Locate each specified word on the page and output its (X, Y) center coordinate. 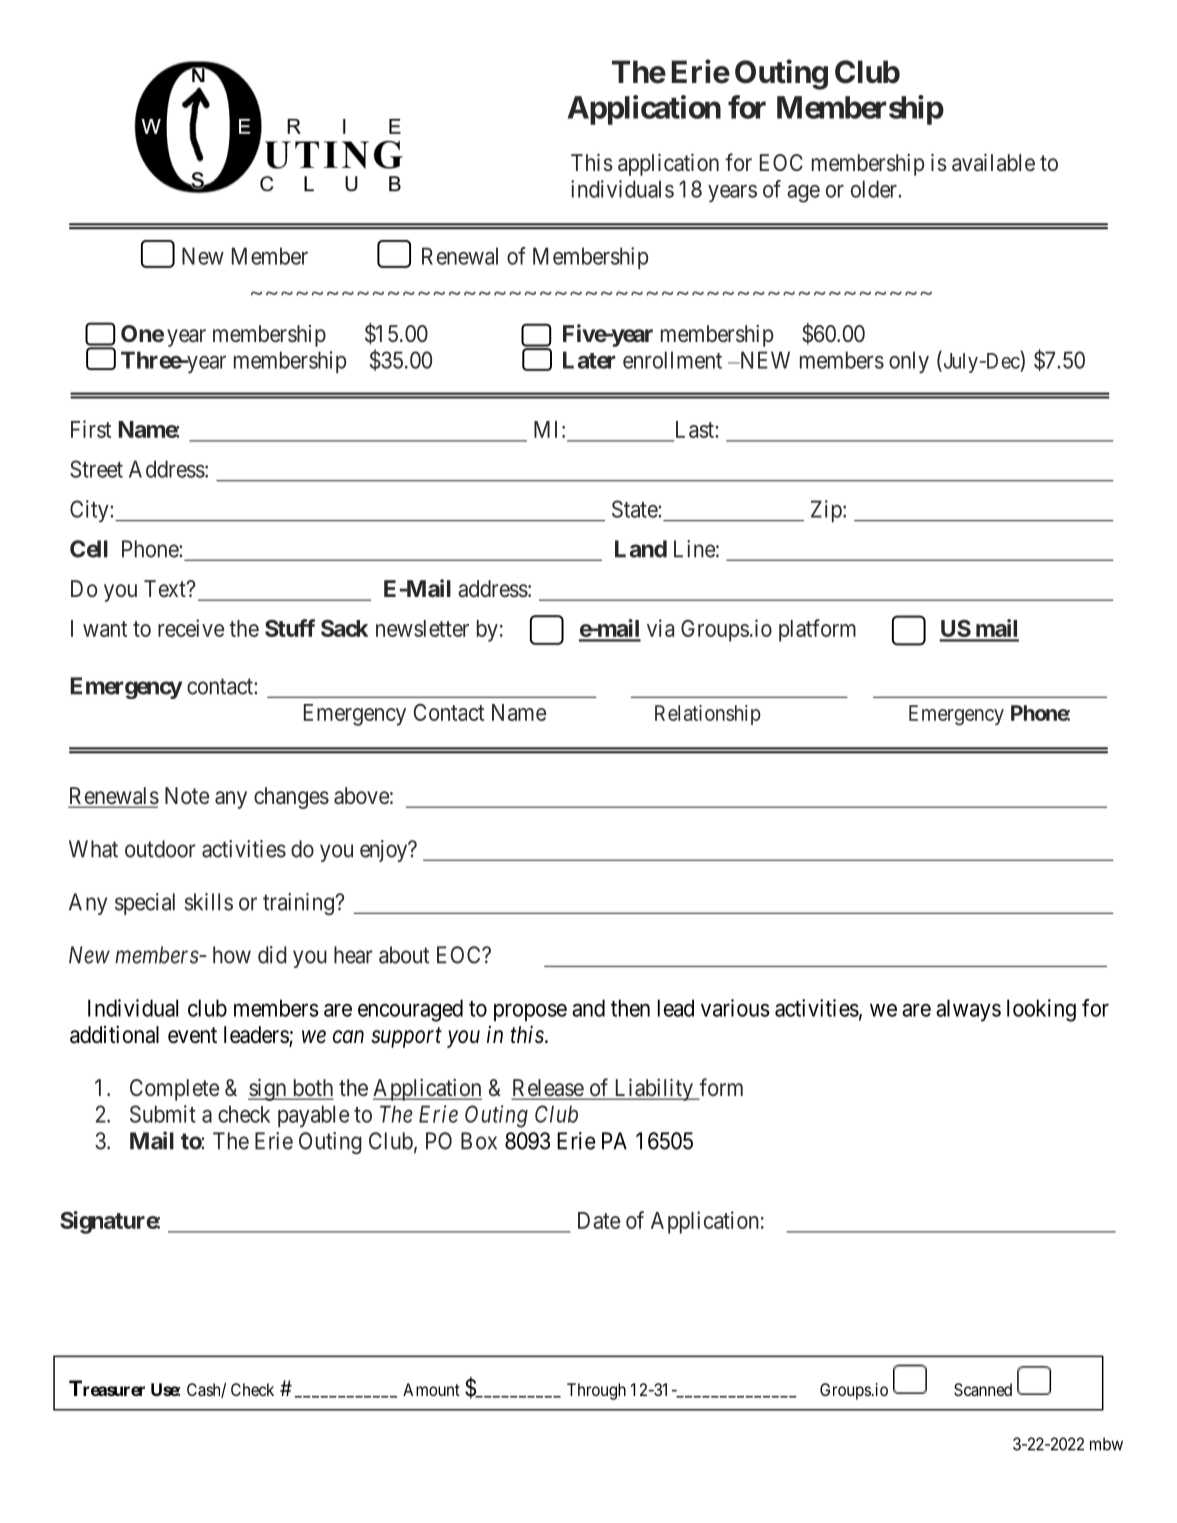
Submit (163, 1114)
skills (208, 902)
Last (696, 429)
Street (96, 469)
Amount (431, 1389)
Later (589, 360)
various (735, 1008)
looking (1041, 1010)
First (91, 429)
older (875, 189)
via (660, 628)
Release (548, 1089)
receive (191, 628)
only (909, 362)
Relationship (708, 715)
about (404, 955)
